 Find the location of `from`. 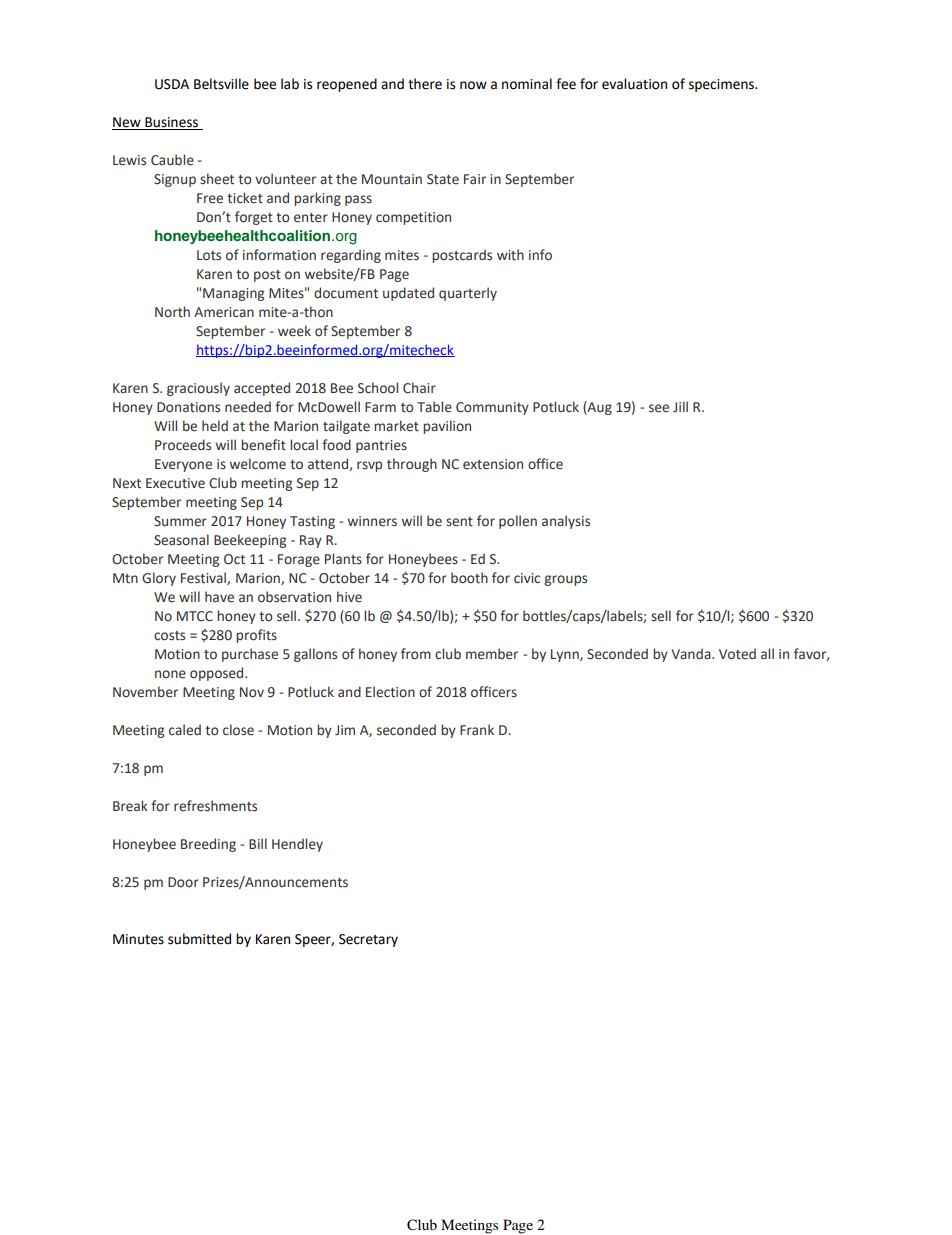

from is located at coordinates (416, 654).
